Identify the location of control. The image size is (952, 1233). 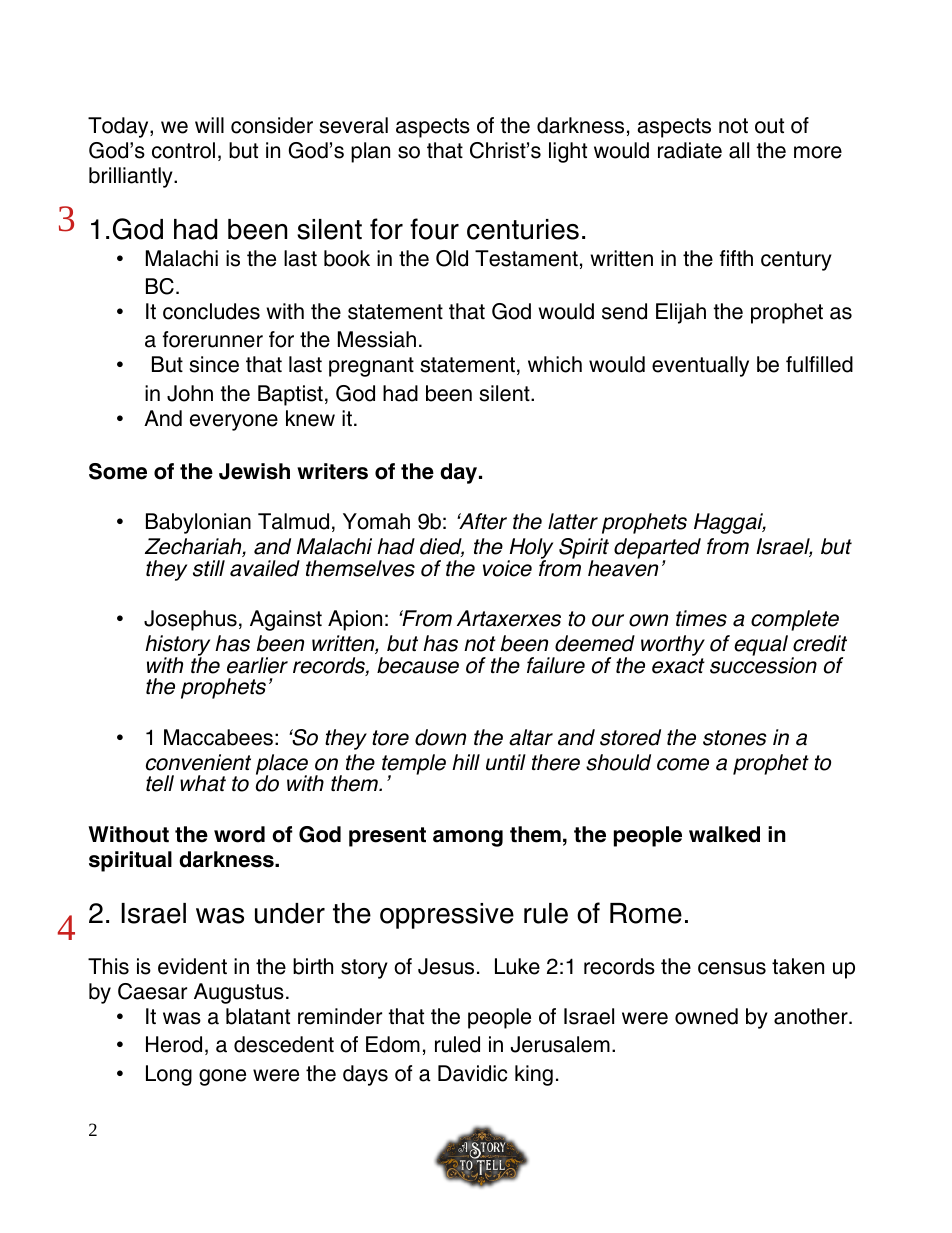
(183, 150).
